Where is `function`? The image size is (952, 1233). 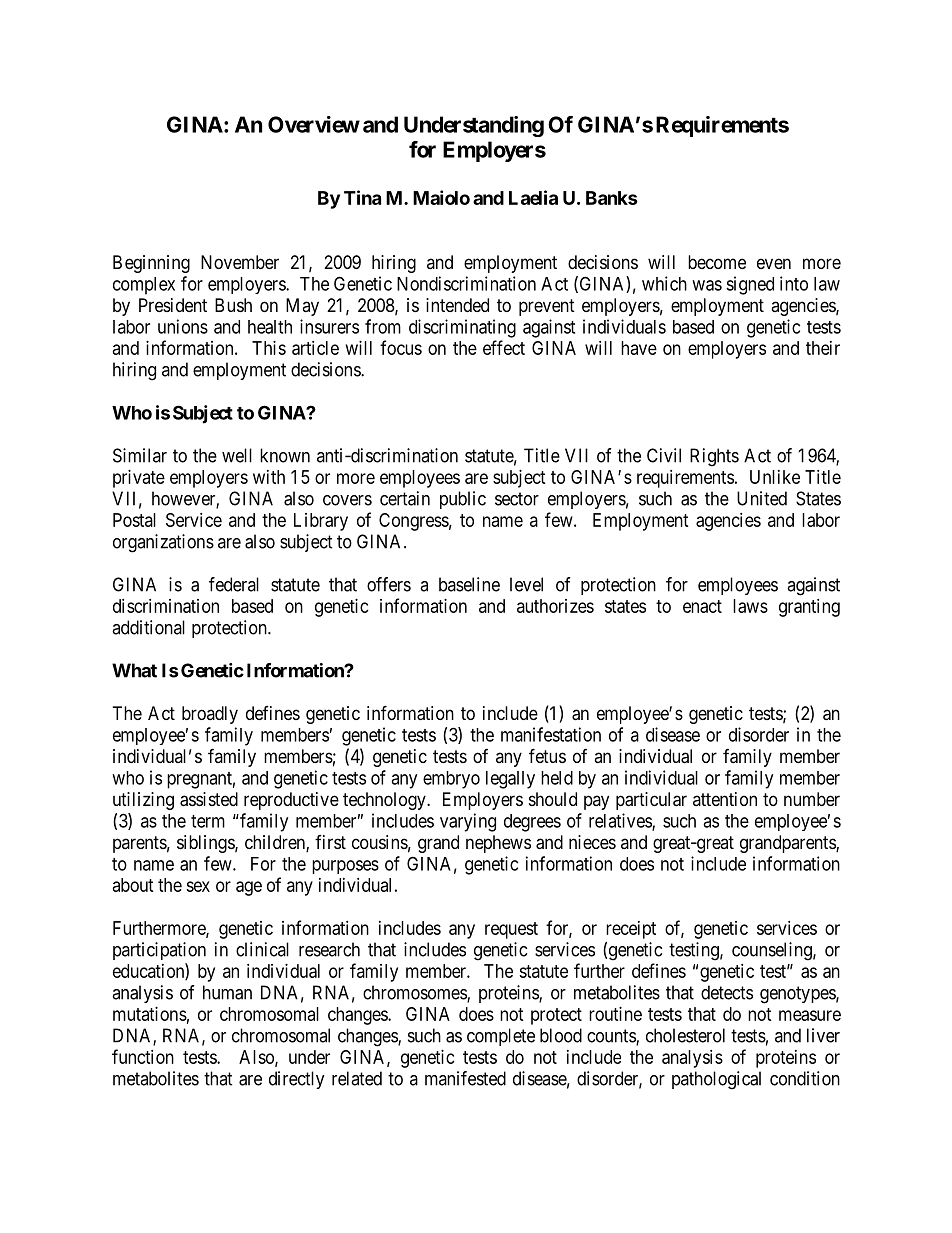 function is located at coordinates (143, 1056).
